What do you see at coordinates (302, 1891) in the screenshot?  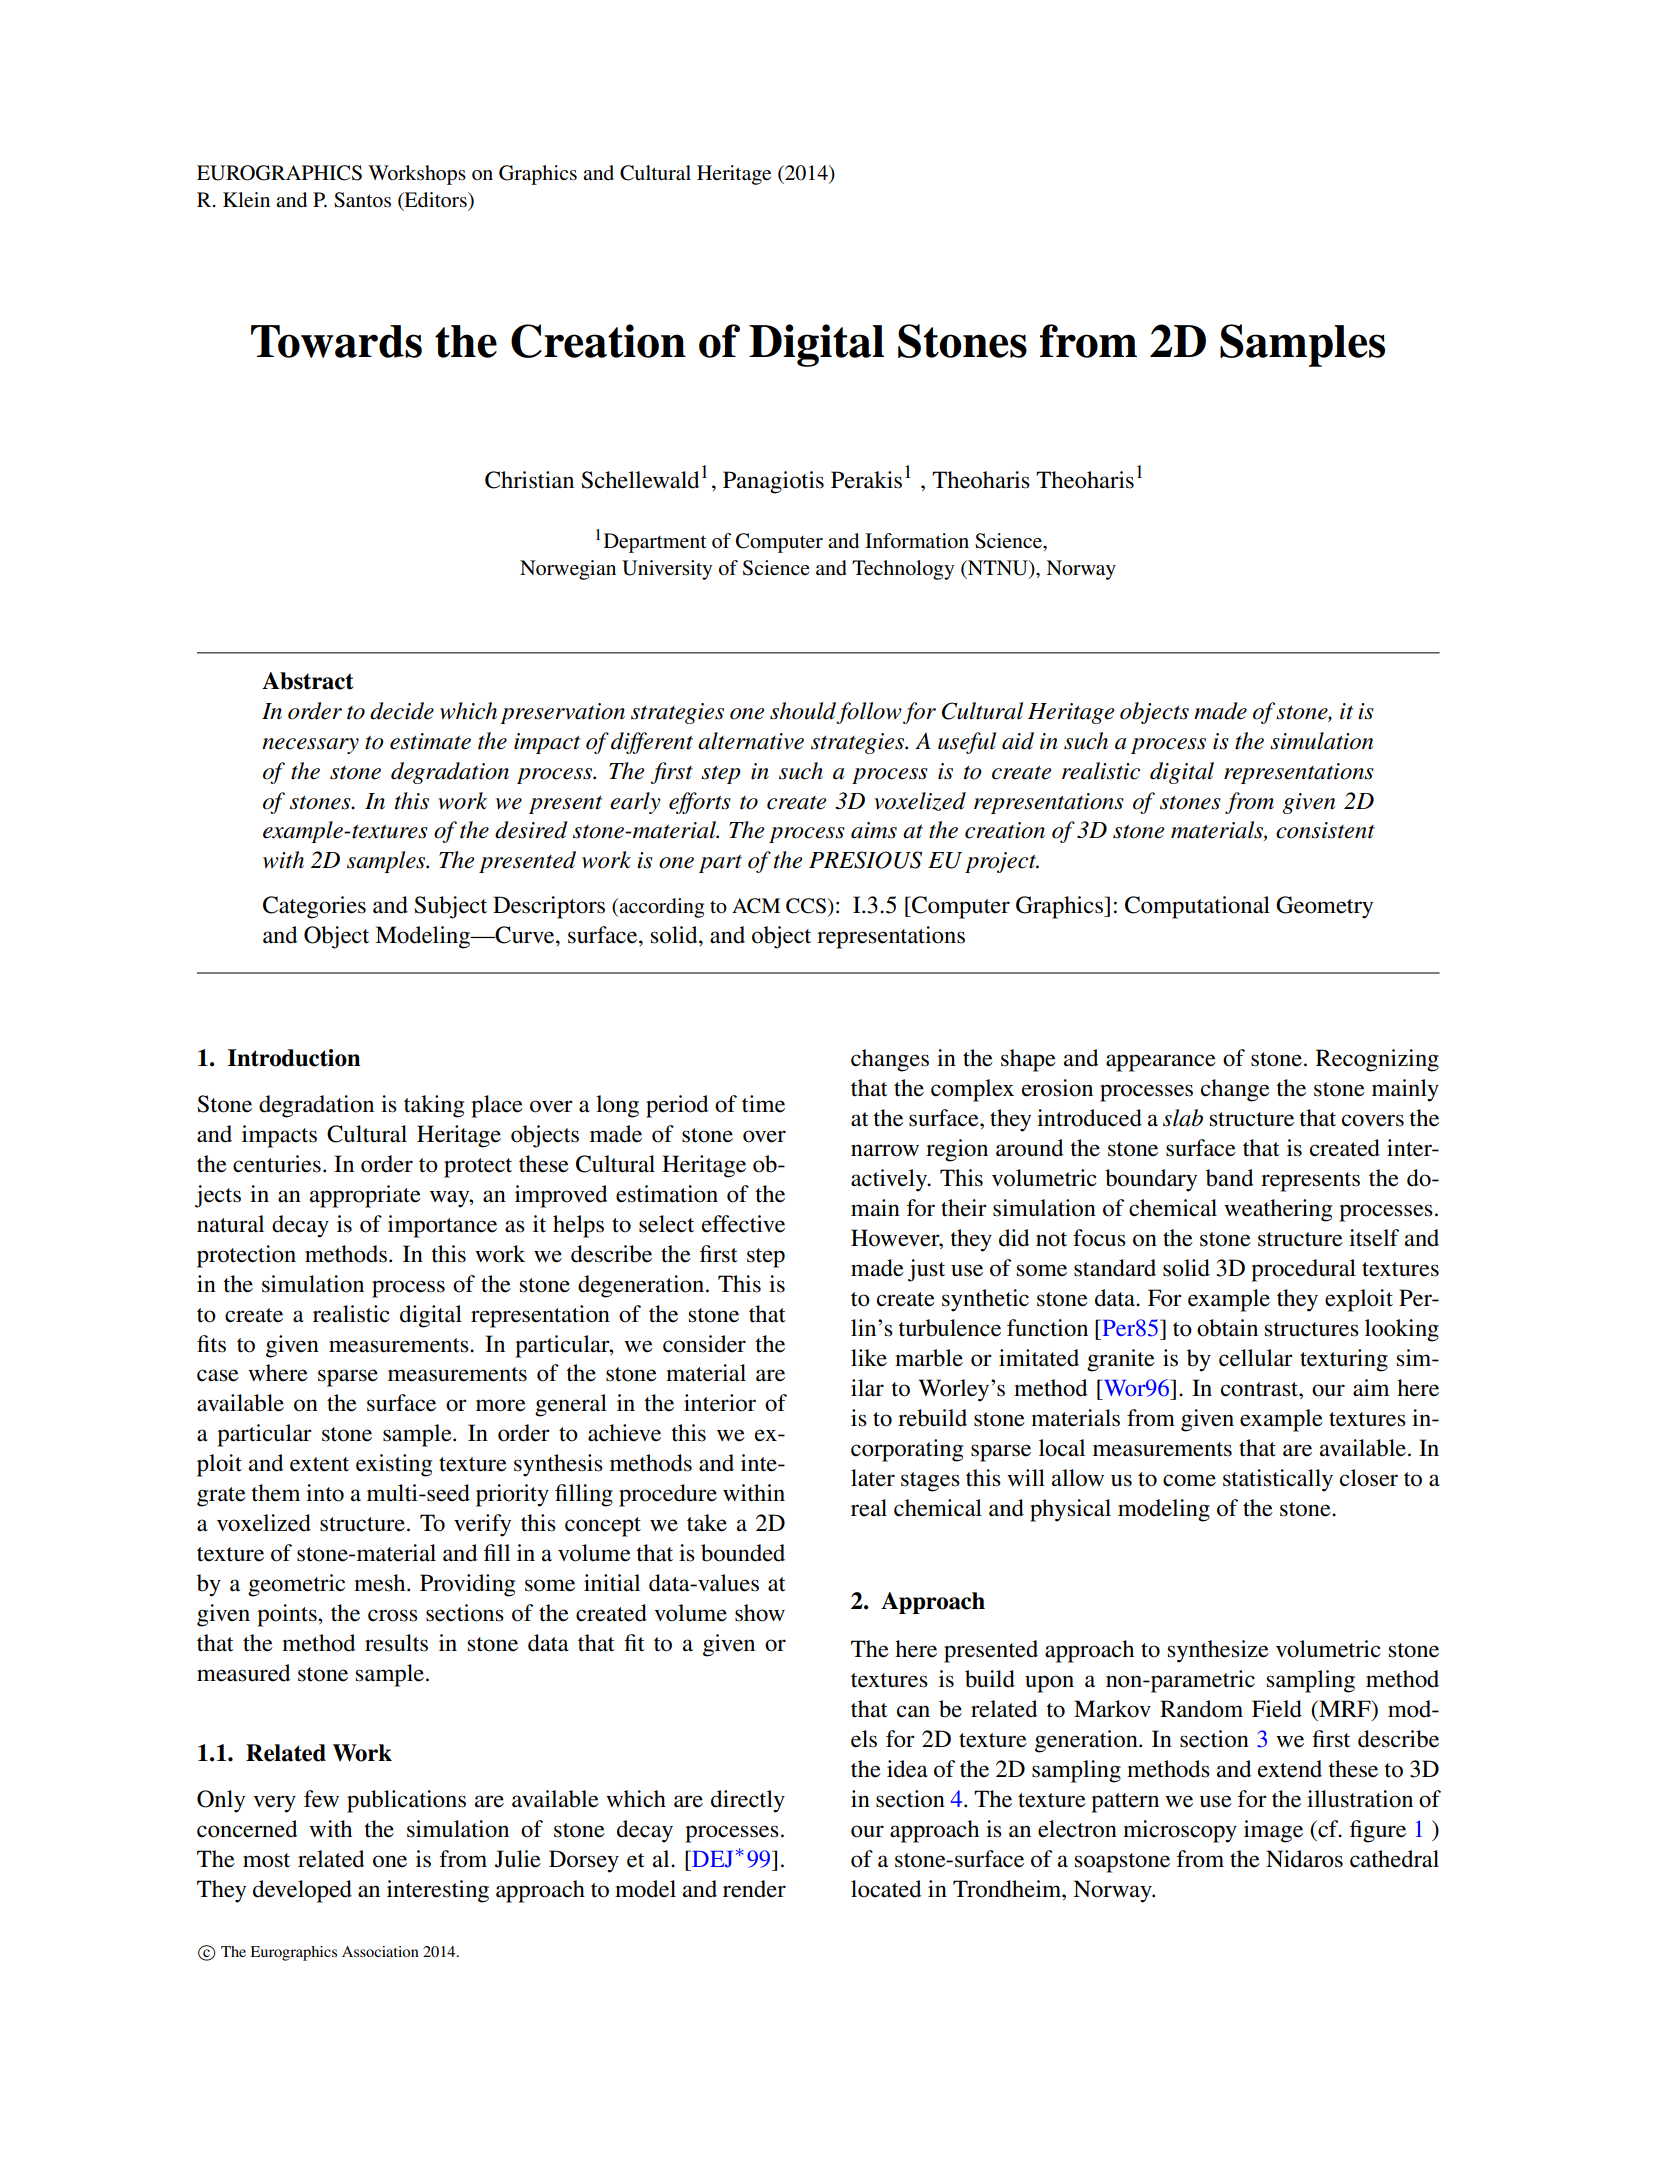 I see `developed` at bounding box center [302, 1891].
